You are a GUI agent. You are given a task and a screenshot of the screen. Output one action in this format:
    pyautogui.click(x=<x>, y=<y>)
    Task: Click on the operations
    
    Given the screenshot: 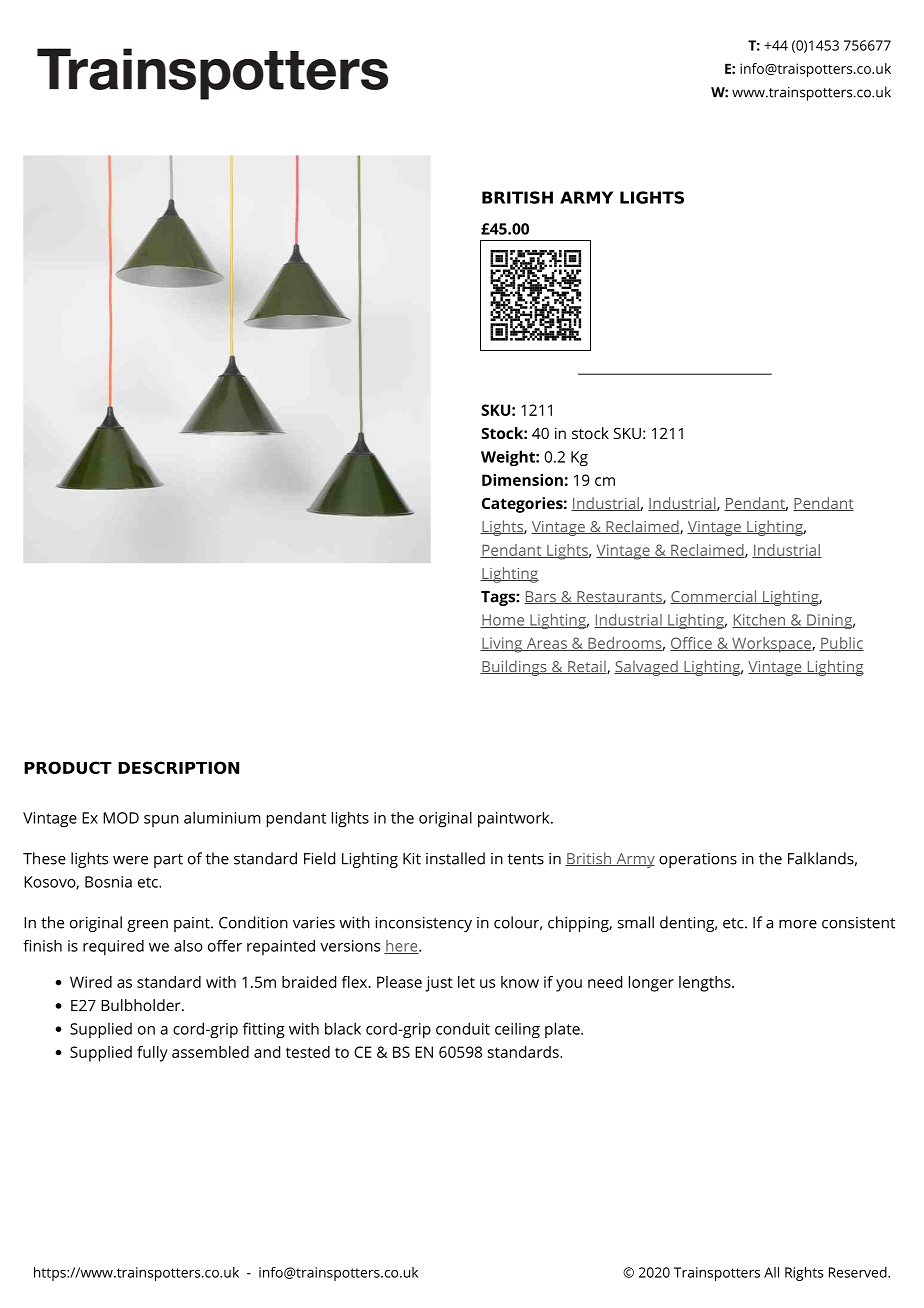 What is the action you would take?
    pyautogui.click(x=698, y=860)
